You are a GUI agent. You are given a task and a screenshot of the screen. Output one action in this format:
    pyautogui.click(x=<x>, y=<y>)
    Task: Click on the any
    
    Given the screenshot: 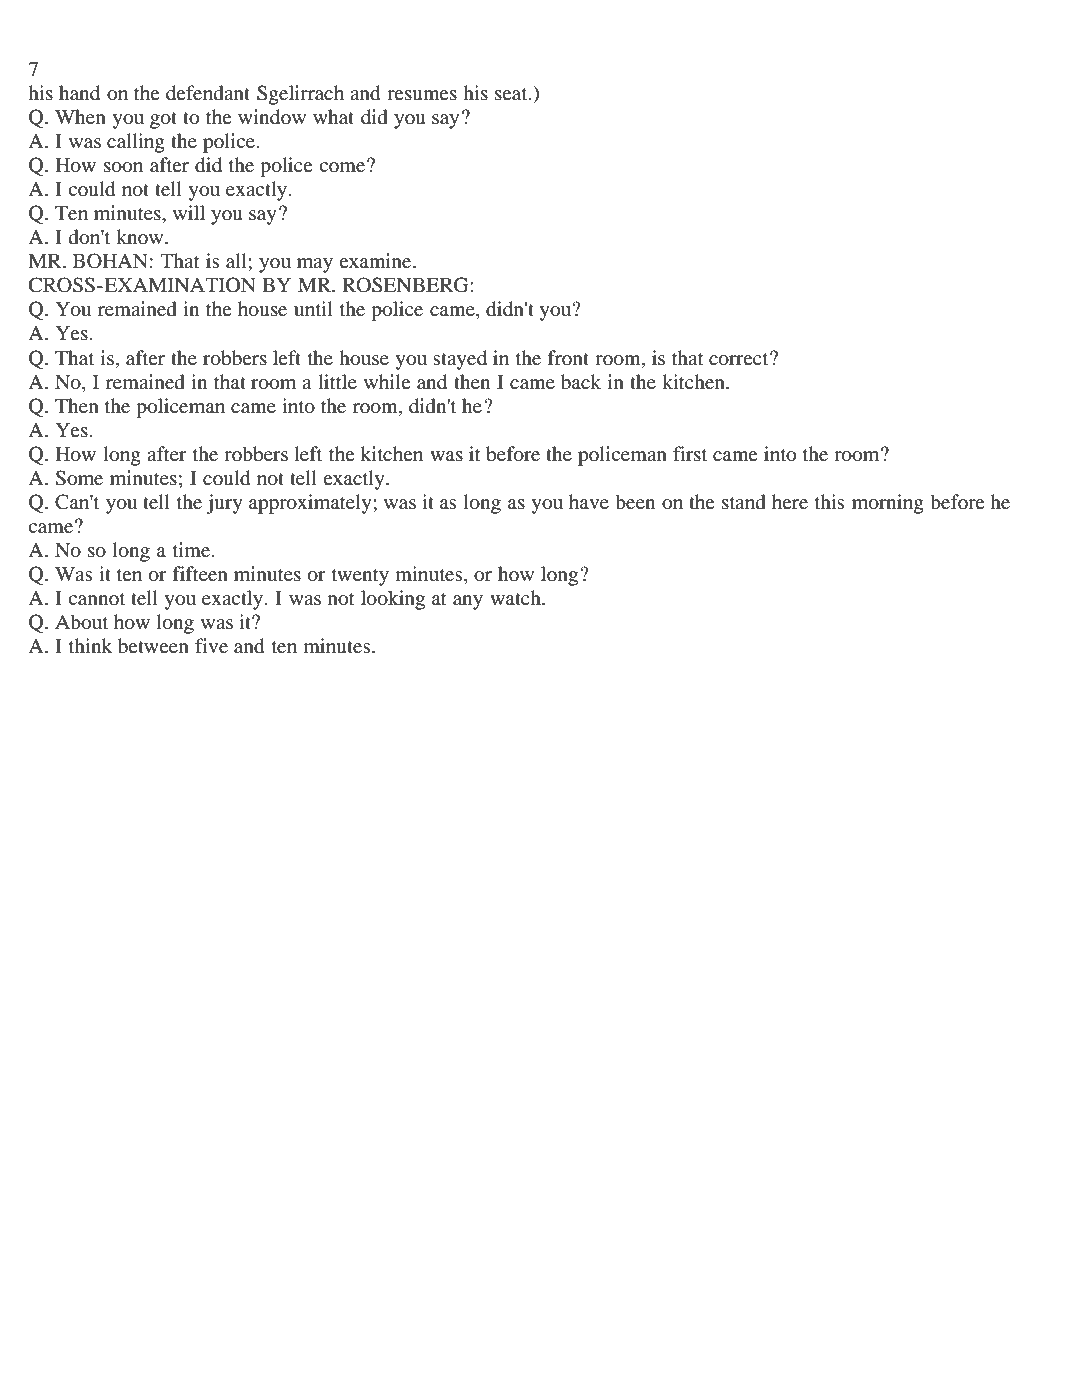 What is the action you would take?
    pyautogui.click(x=468, y=602)
